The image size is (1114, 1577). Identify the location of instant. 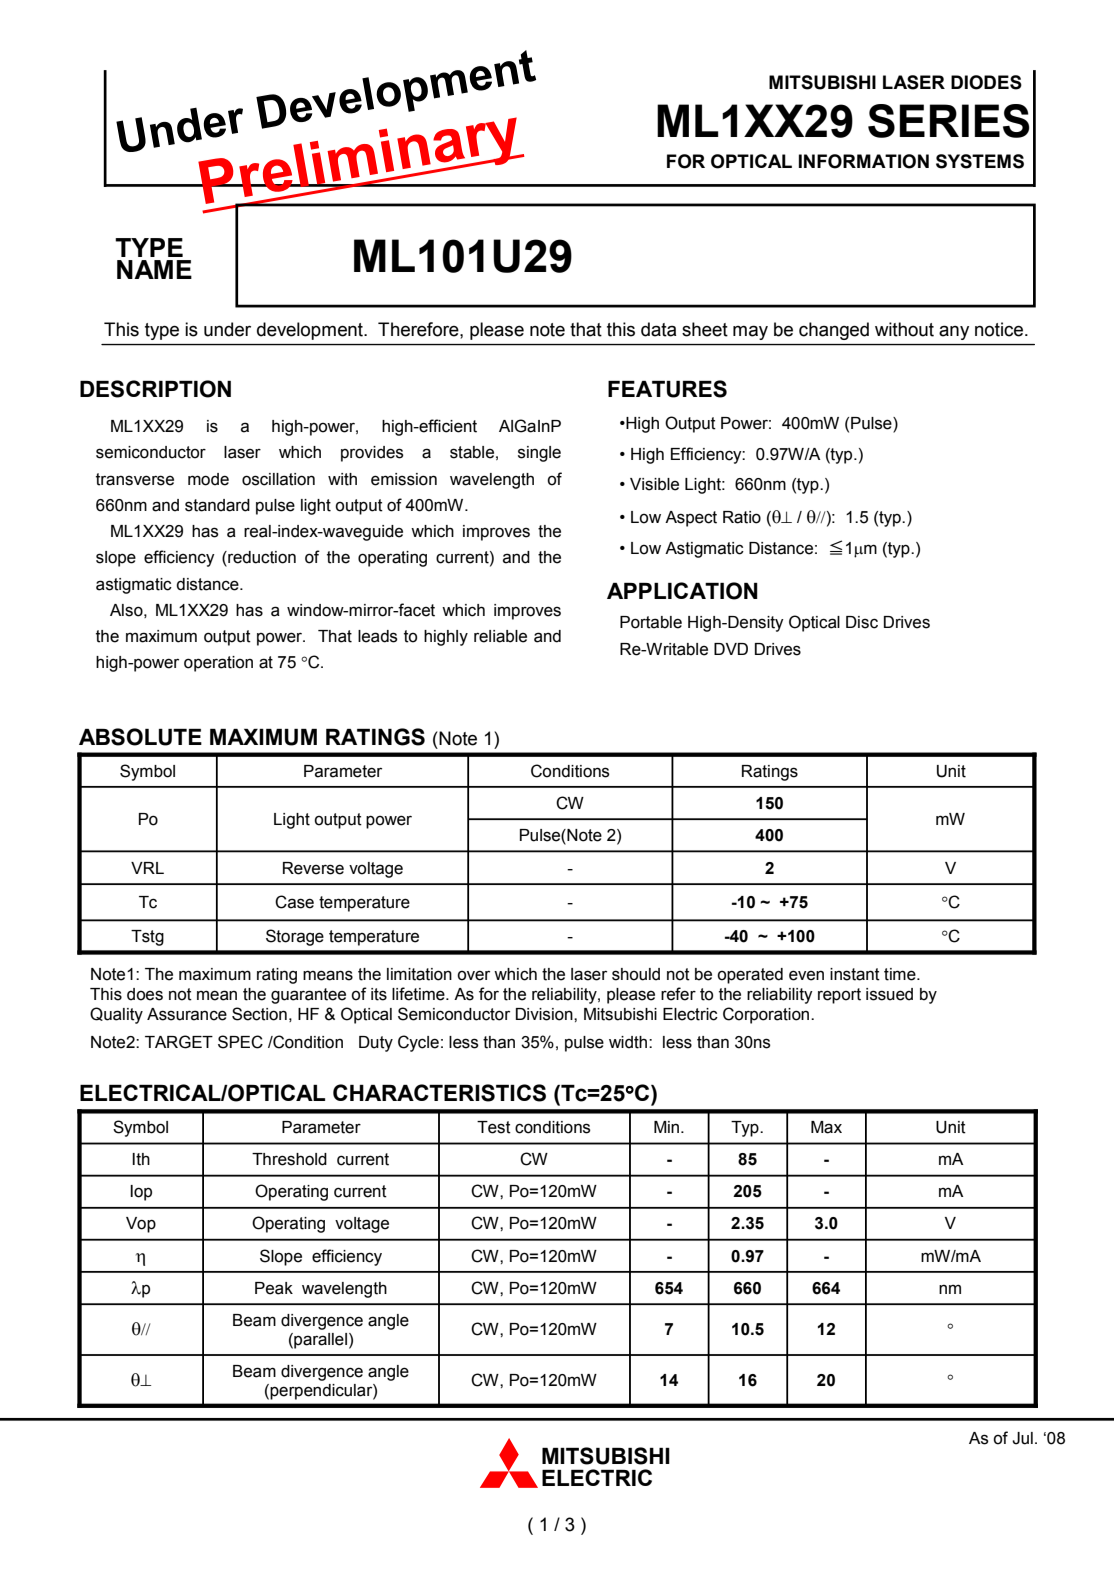
(855, 974).
